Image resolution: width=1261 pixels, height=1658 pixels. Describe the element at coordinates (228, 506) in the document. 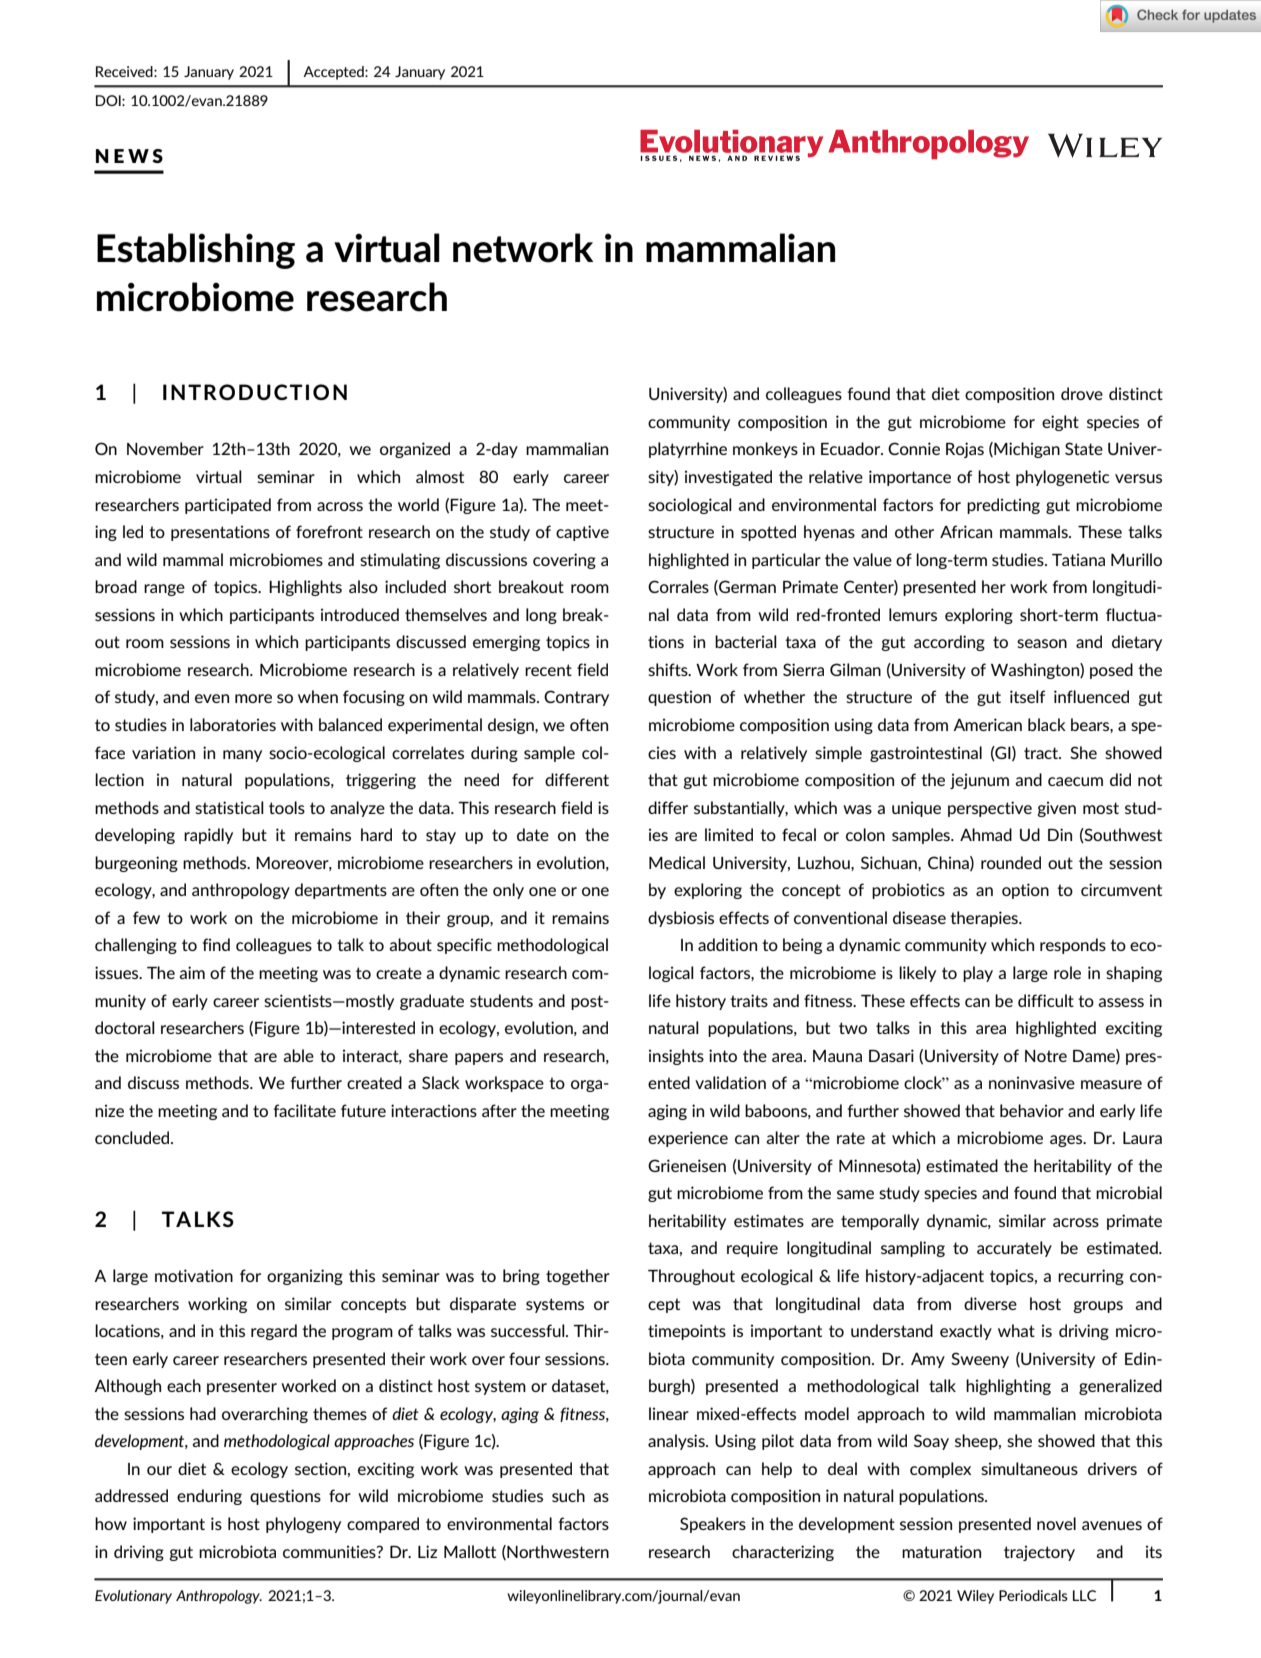

I see `participated` at that location.
